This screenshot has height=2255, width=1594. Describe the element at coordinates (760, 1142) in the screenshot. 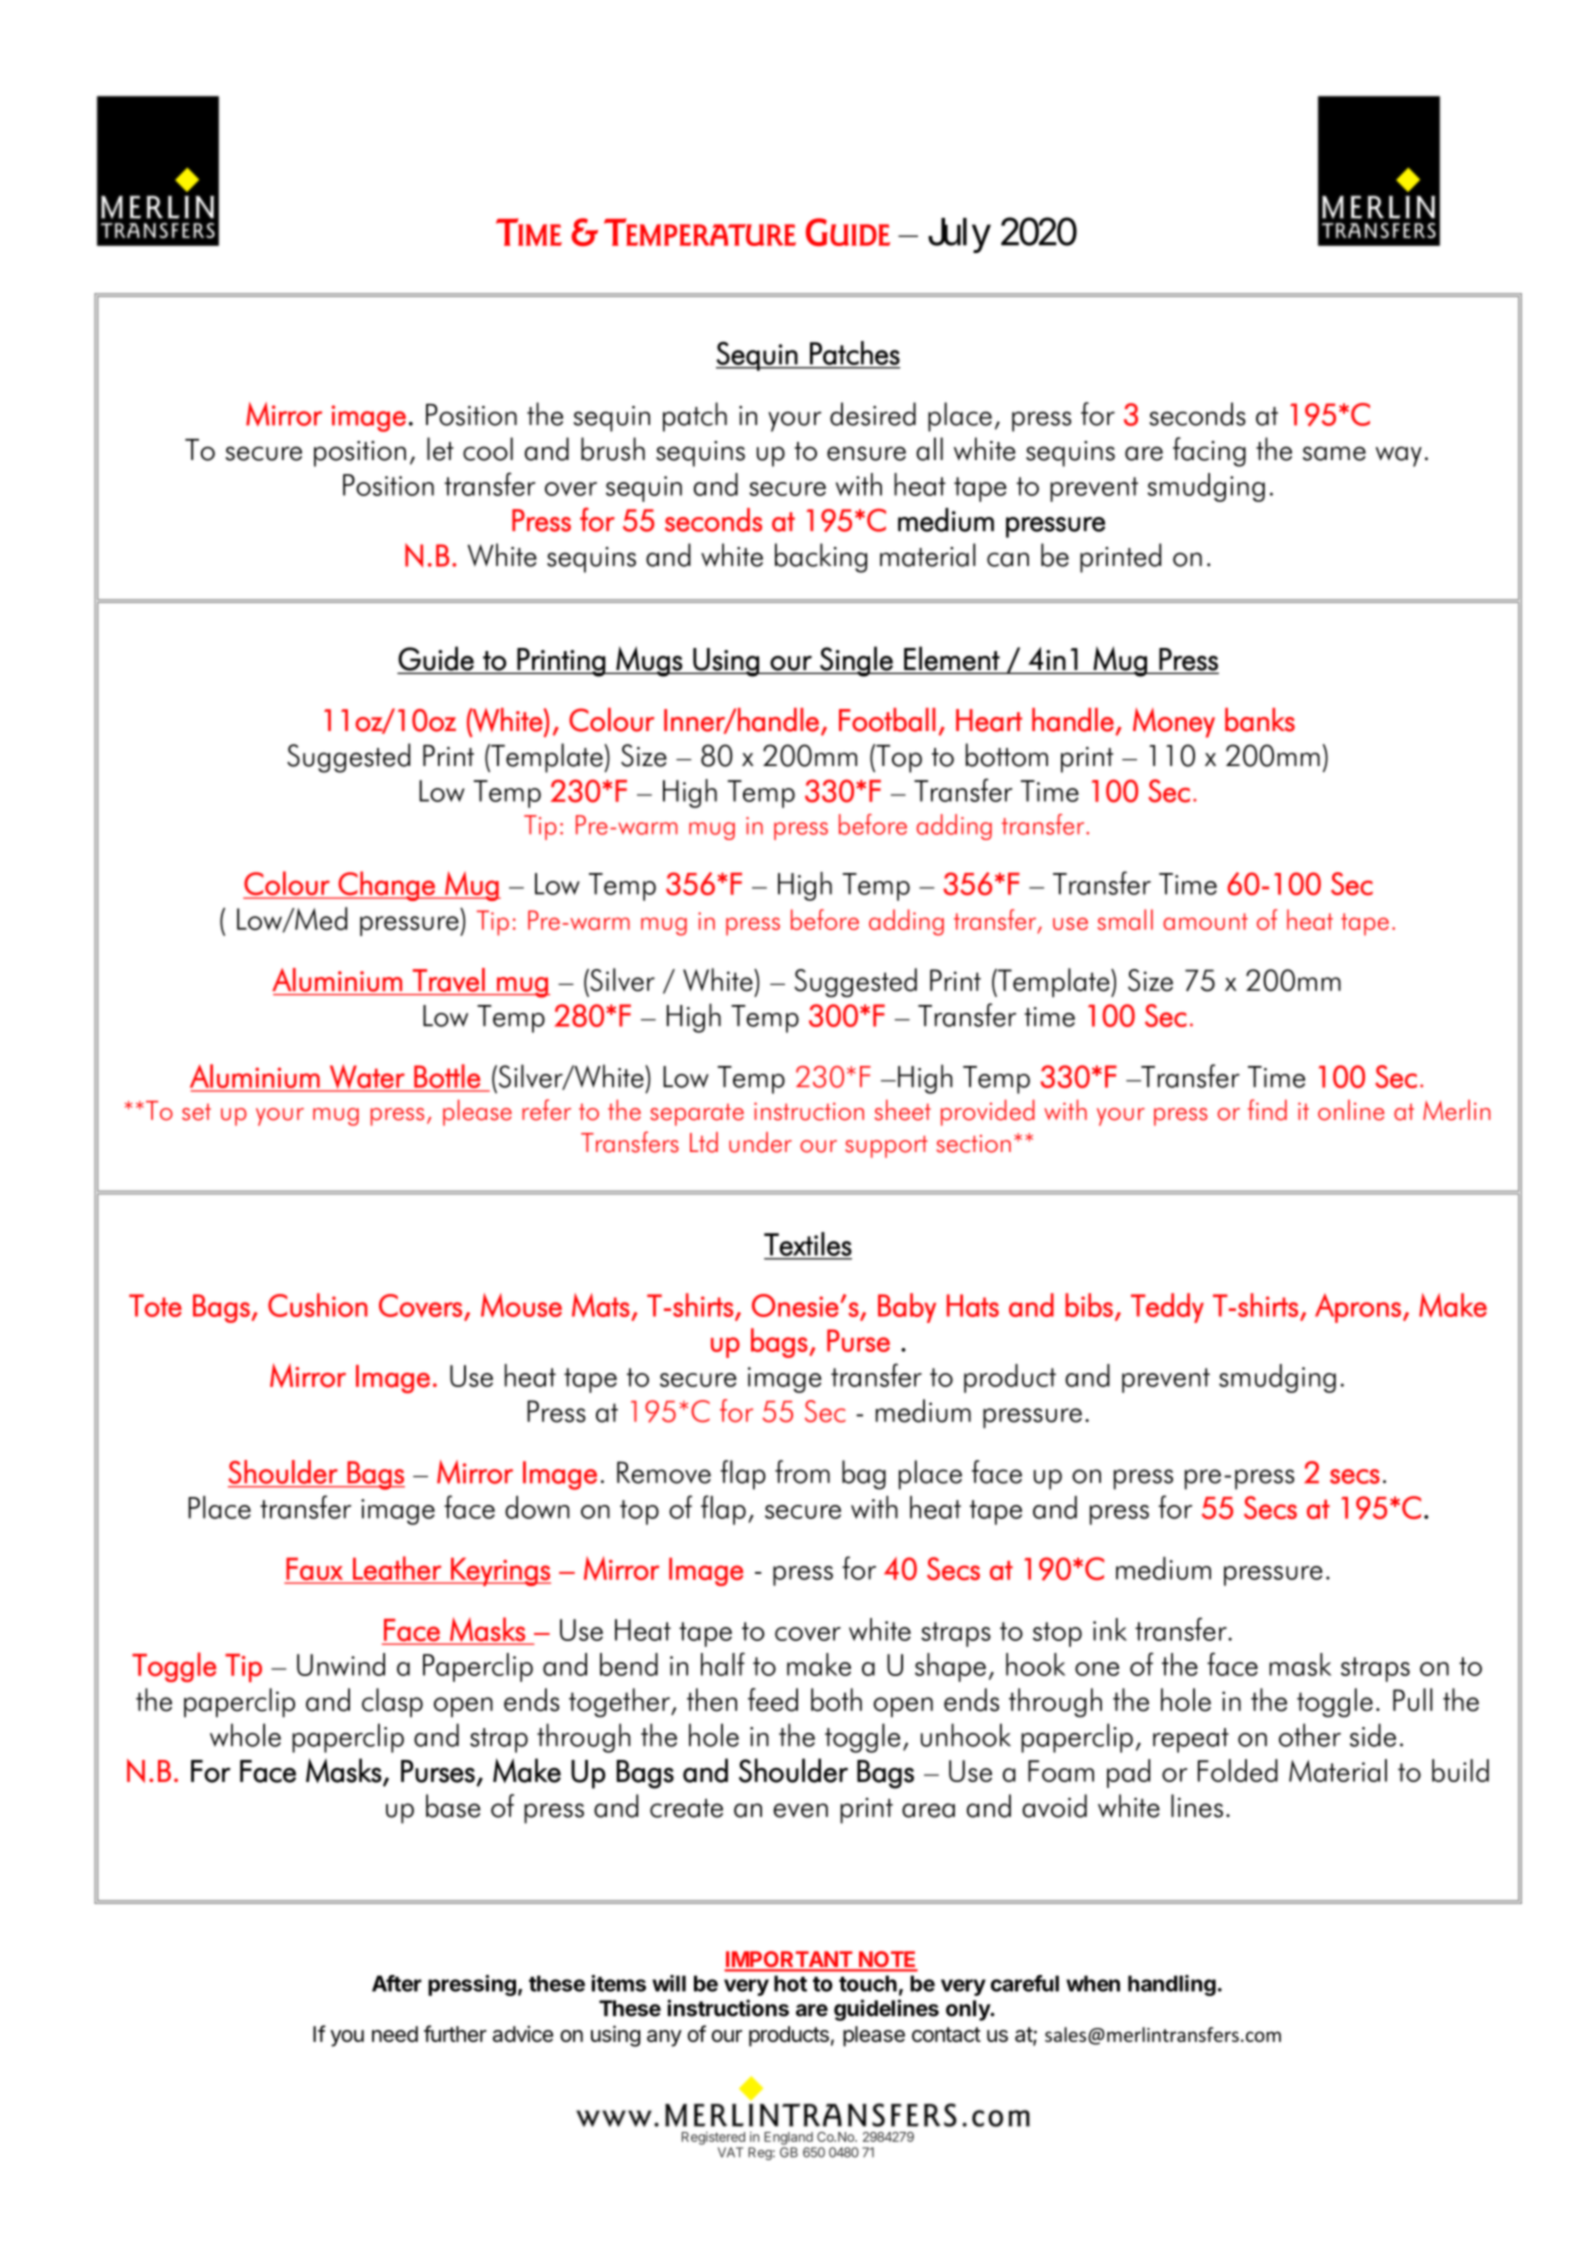

I see `under` at that location.
